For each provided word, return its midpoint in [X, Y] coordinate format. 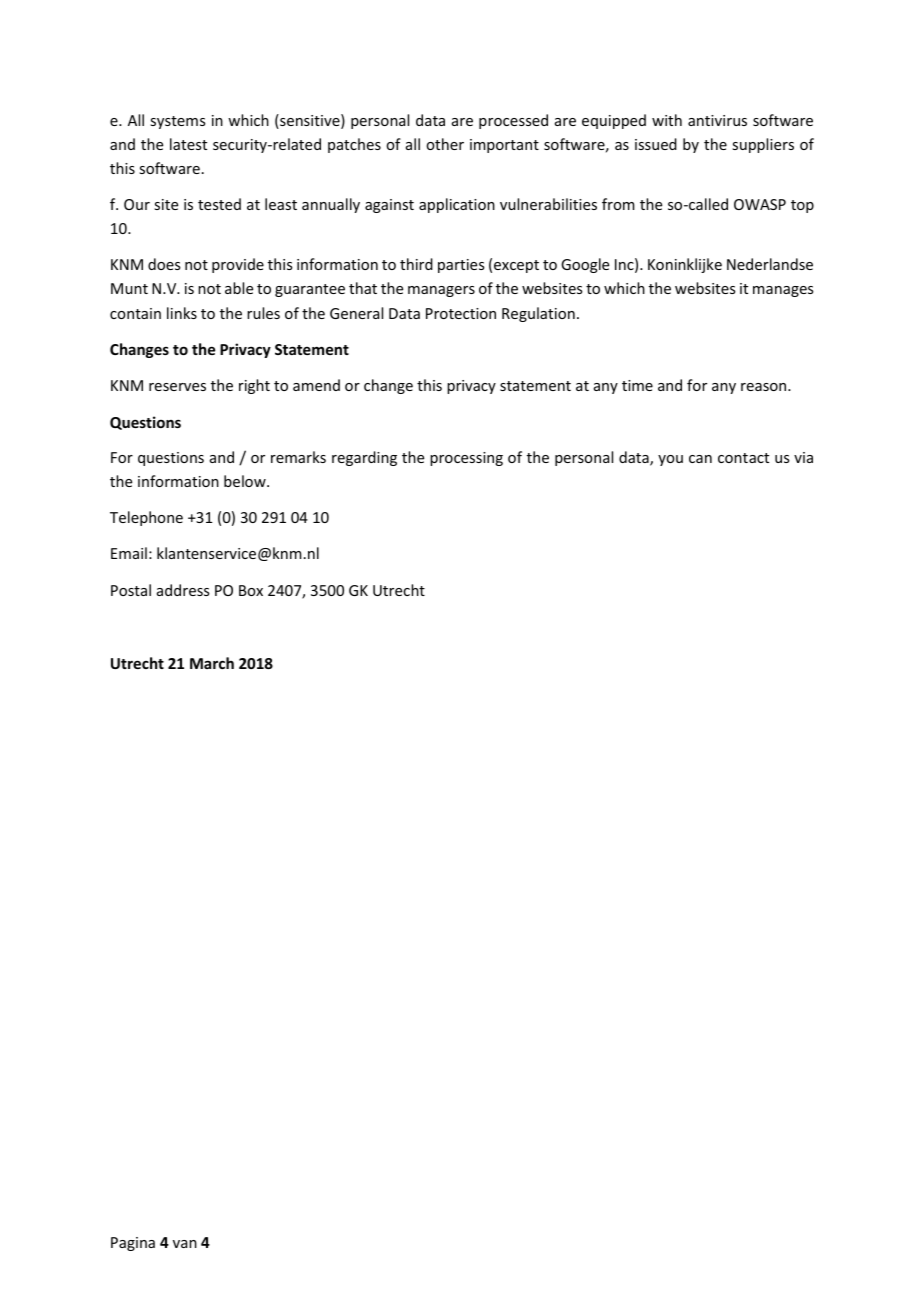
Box [251, 590]
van [185, 1244]
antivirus [717, 120]
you [670, 460]
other [445, 144]
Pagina [133, 1244]
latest [188, 144]
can [700, 459]
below [246, 481]
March [212, 663]
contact [743, 458]
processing [466, 459]
